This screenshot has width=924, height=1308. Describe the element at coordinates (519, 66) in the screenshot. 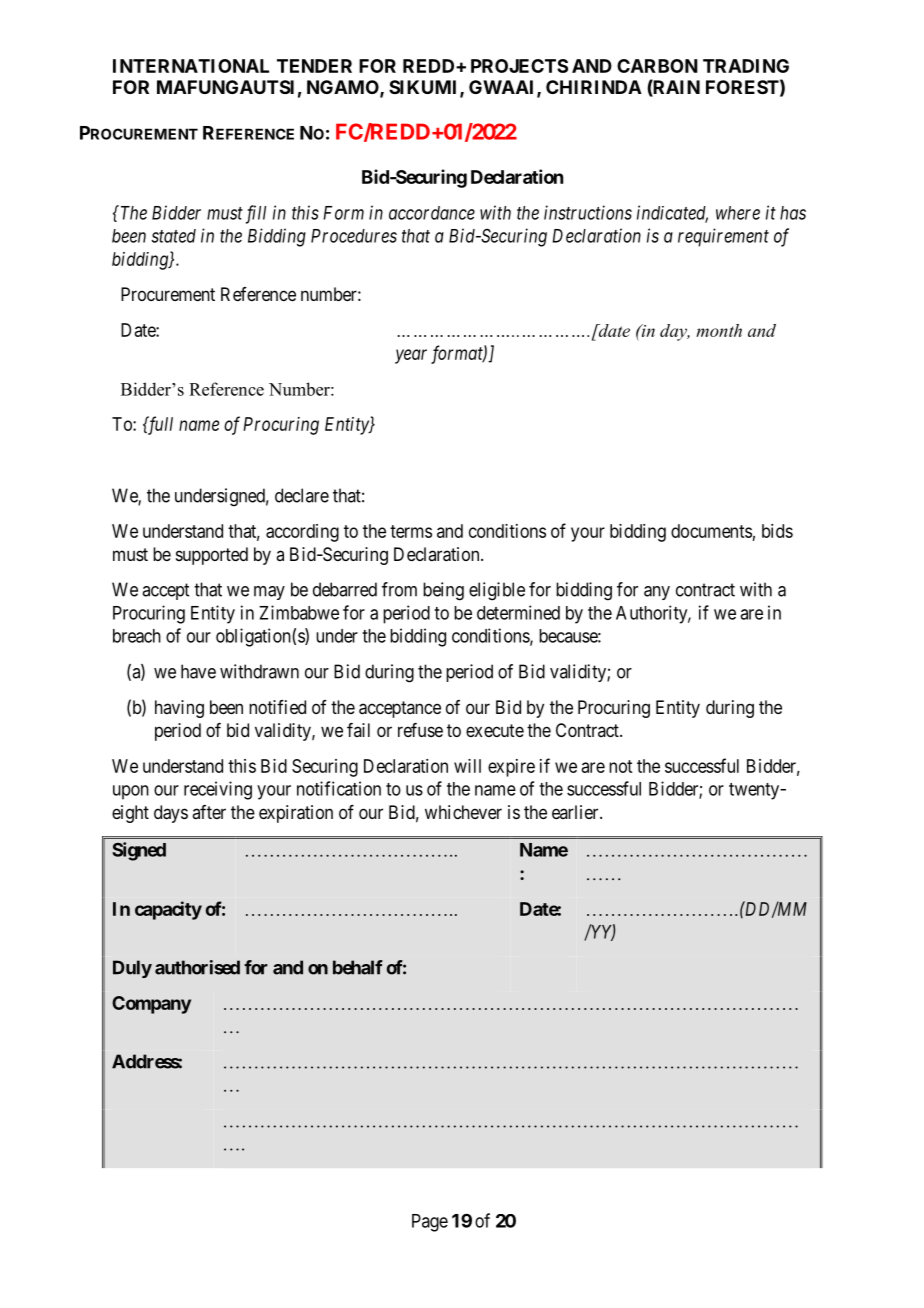

I see `PROJECTS` at that location.
